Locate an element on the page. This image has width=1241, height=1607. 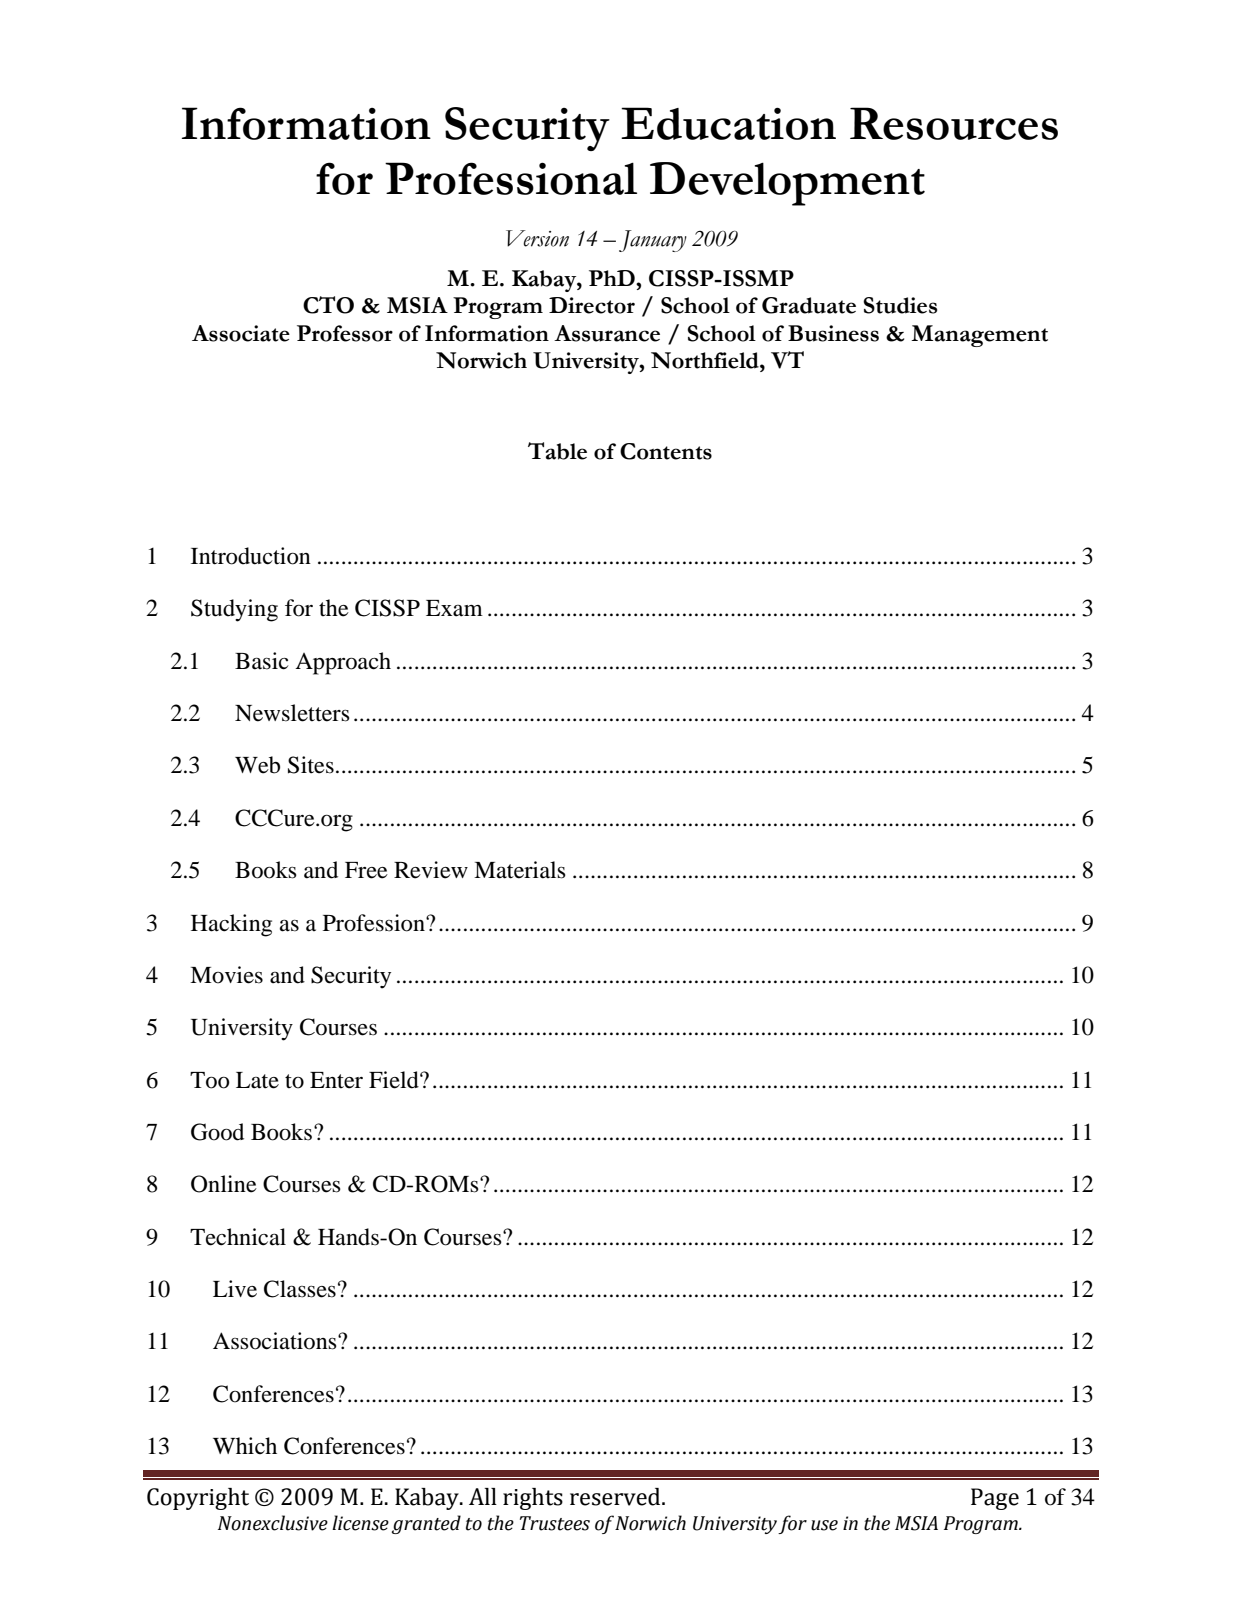
Which is located at coordinates (245, 1445).
